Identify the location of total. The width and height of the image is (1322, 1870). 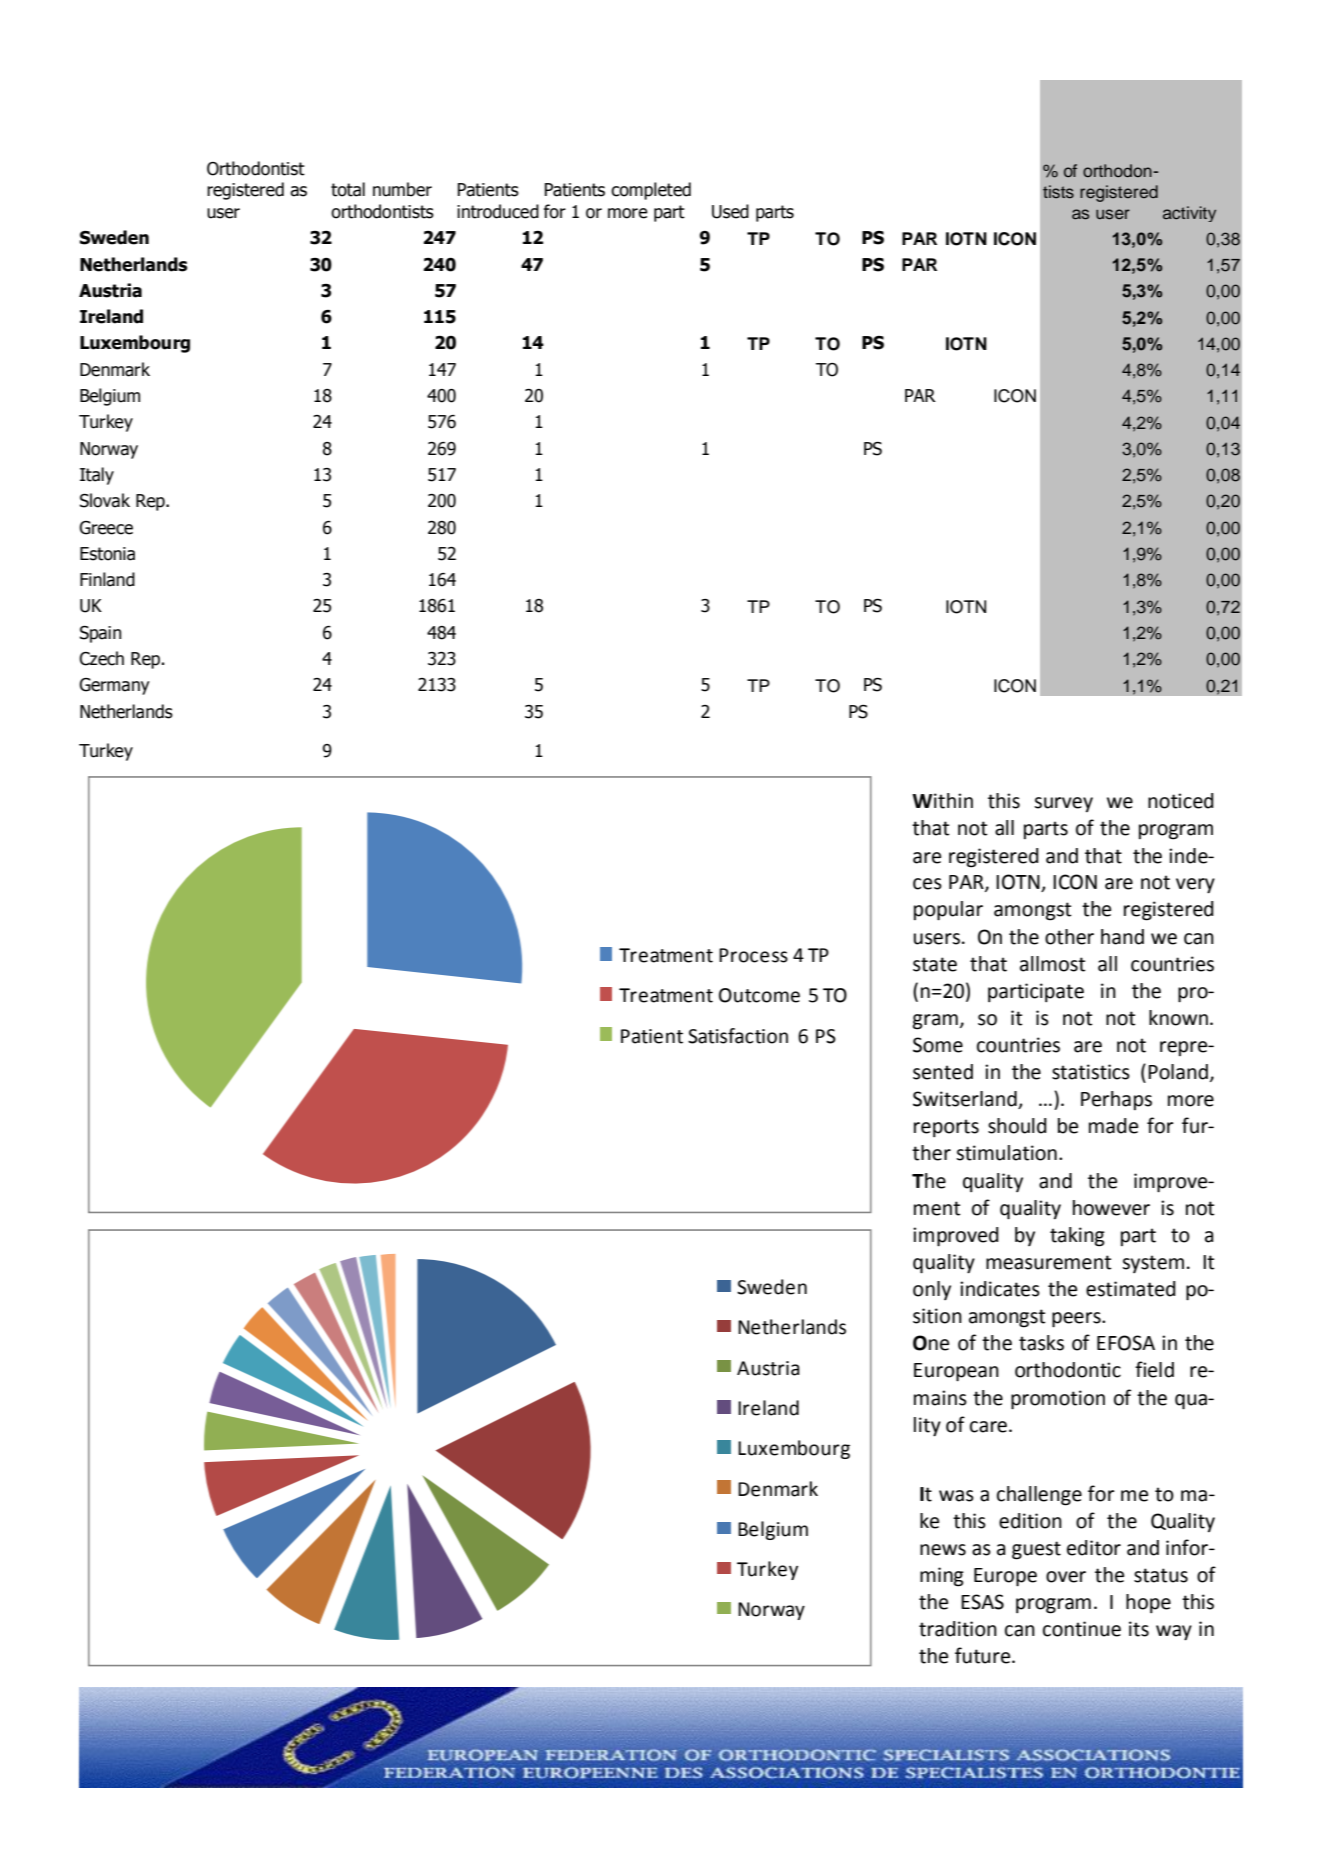
(348, 189).
